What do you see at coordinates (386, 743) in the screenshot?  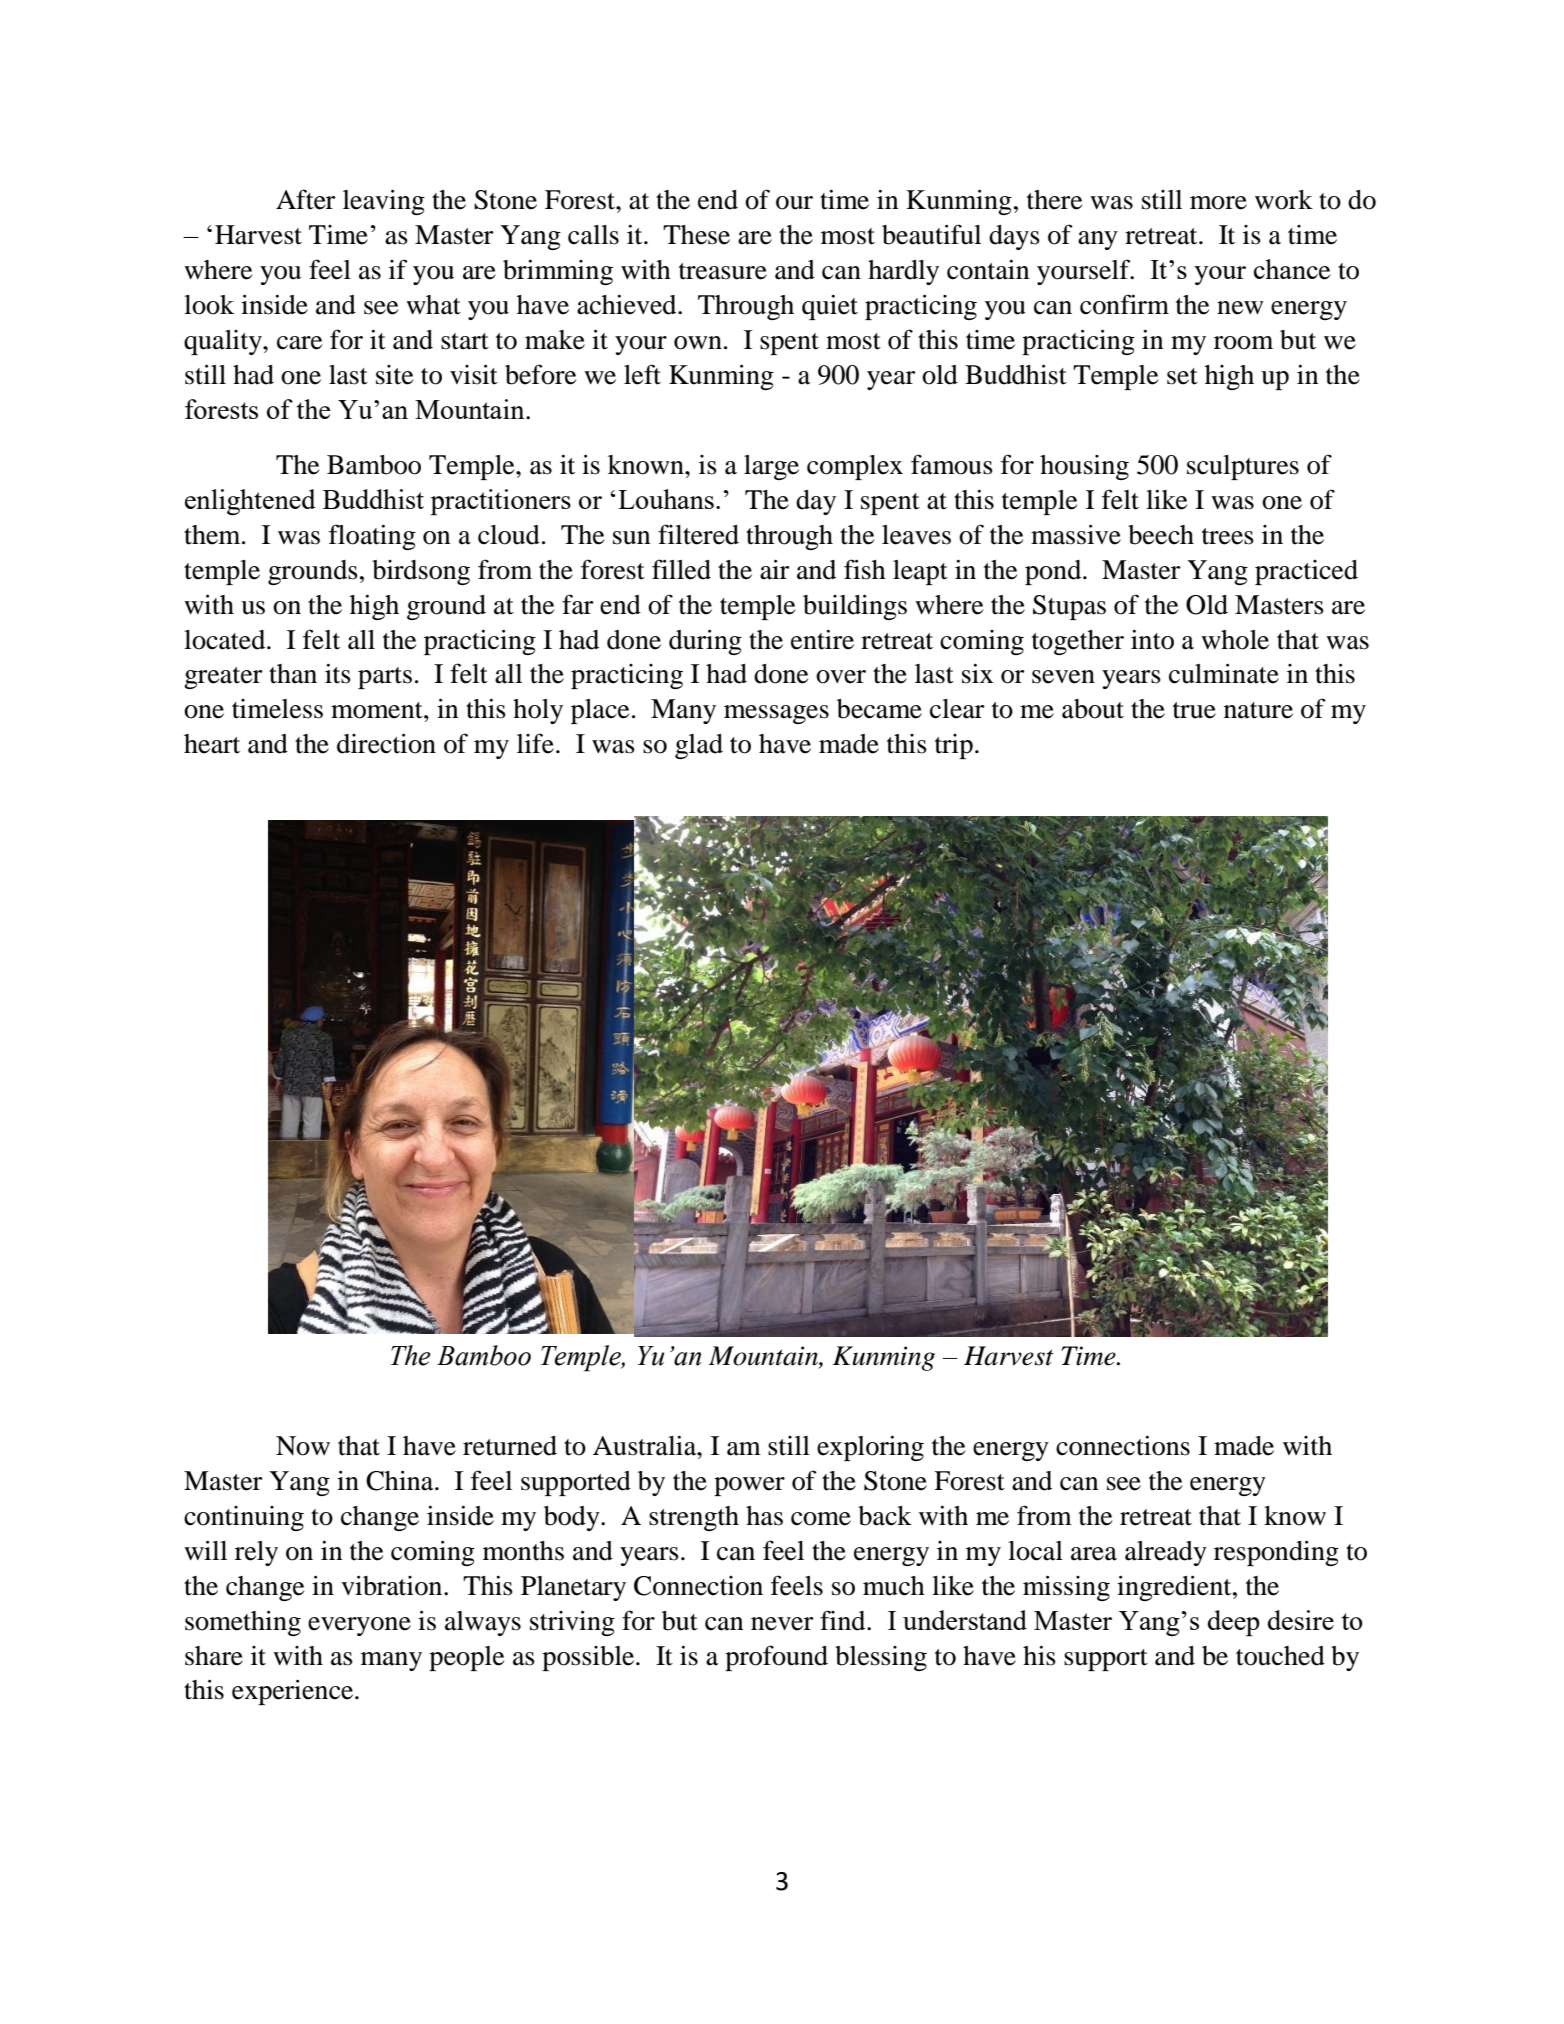 I see `direction` at bounding box center [386, 743].
